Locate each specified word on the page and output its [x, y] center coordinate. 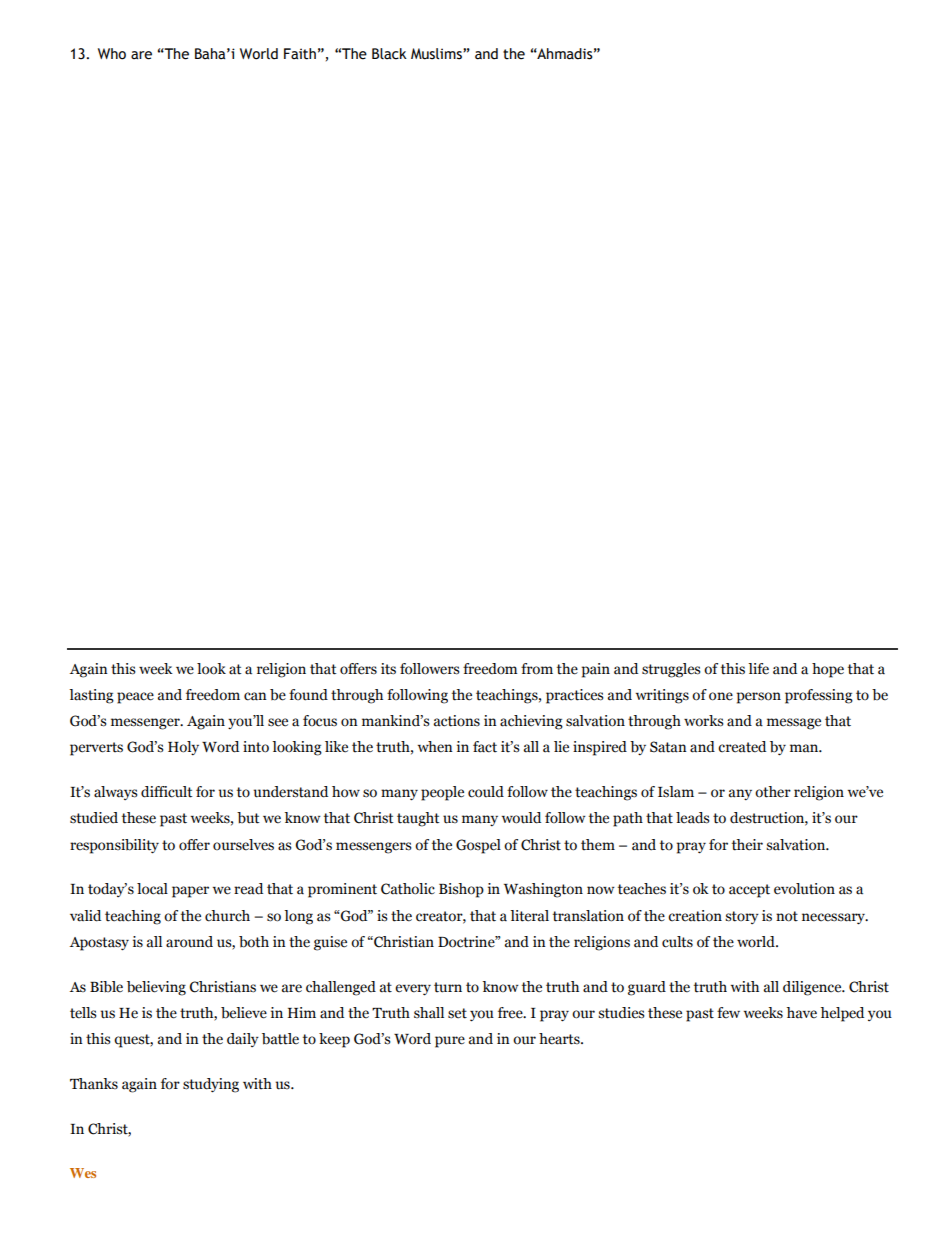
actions [457, 721]
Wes [83, 1173]
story [742, 917]
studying [211, 1085]
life [758, 669]
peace [135, 698]
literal [529, 916]
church [227, 916]
